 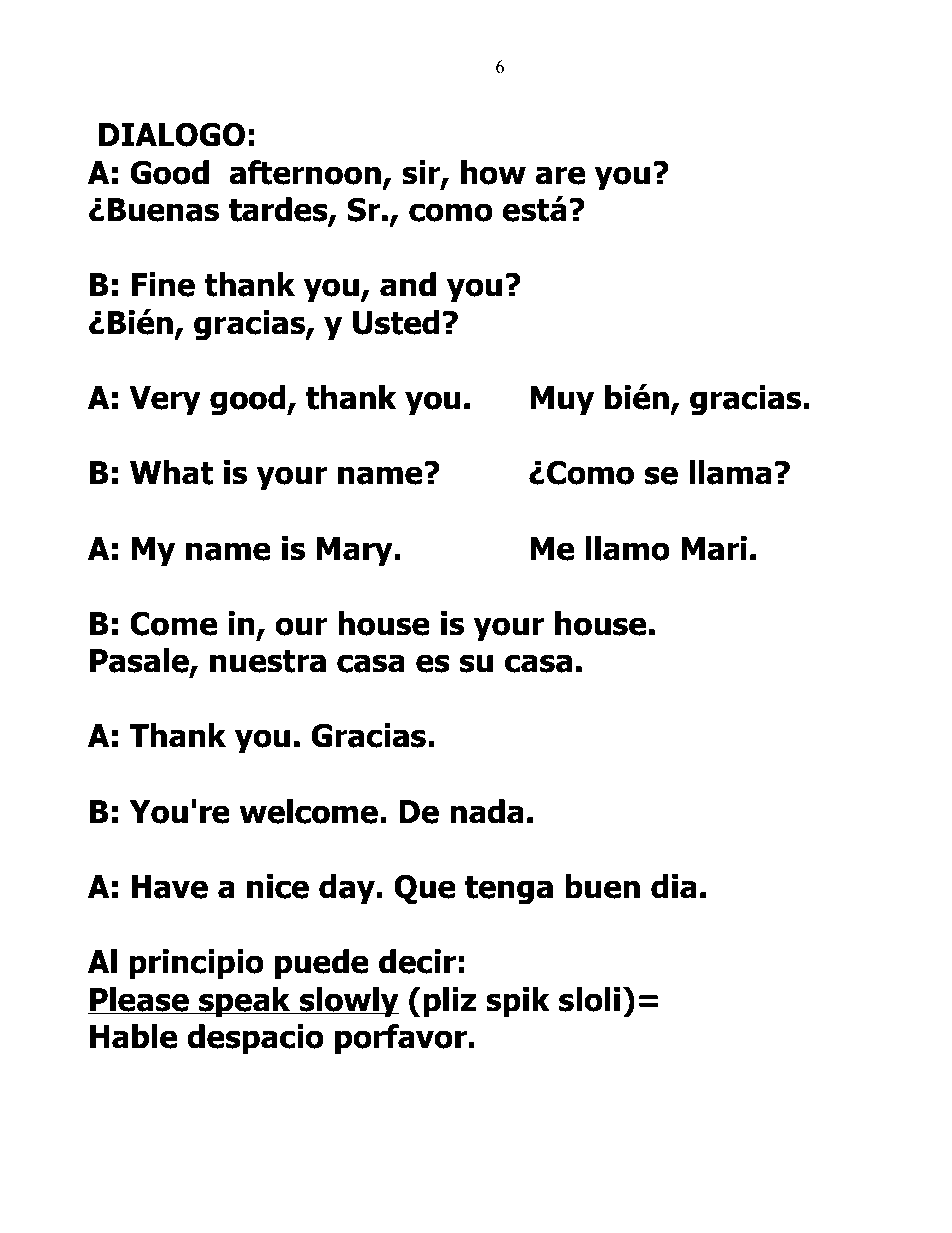 What do you see at coordinates (518, 1002) in the screenshot?
I see `spik` at bounding box center [518, 1002].
